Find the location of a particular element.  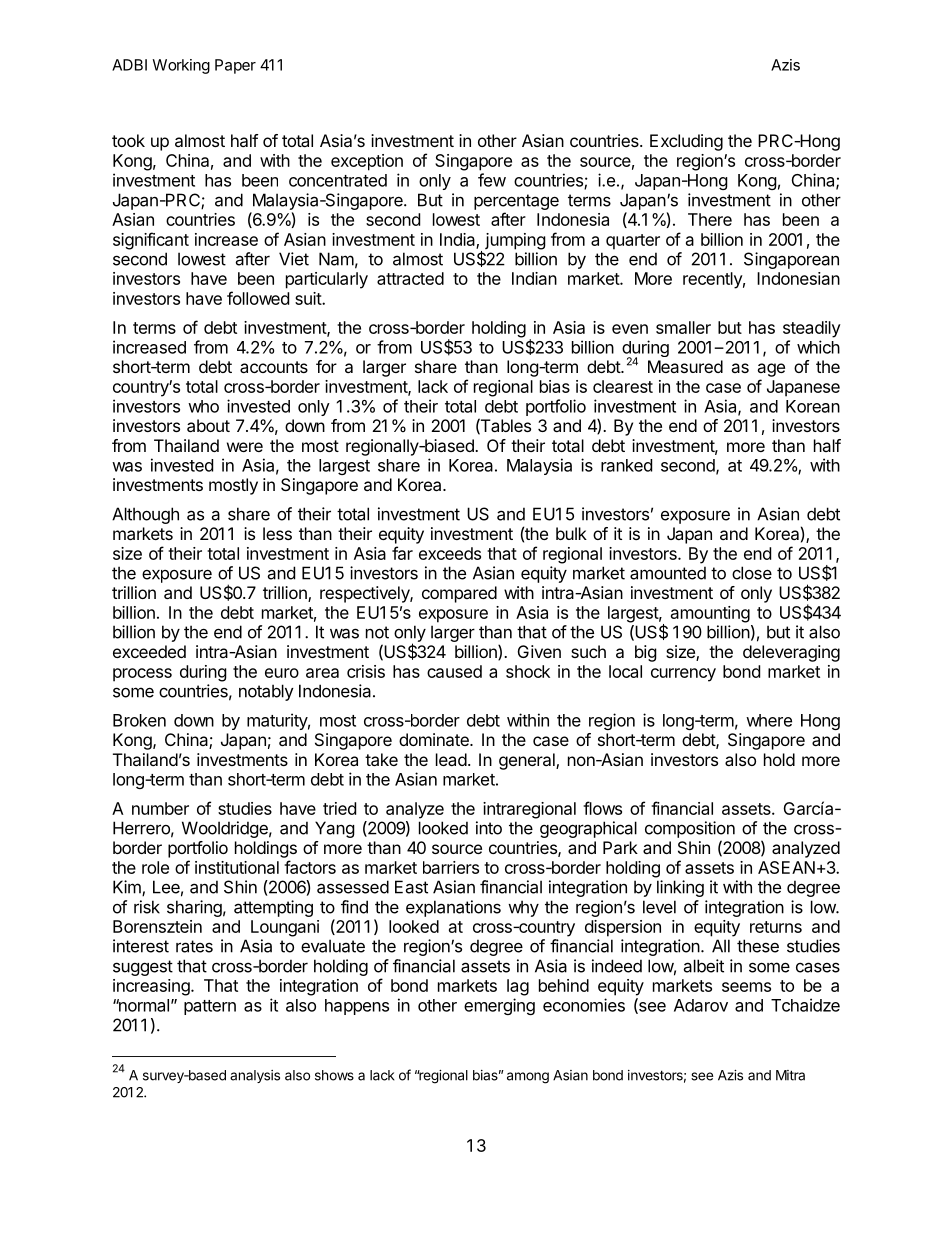

Paper is located at coordinates (235, 66).
